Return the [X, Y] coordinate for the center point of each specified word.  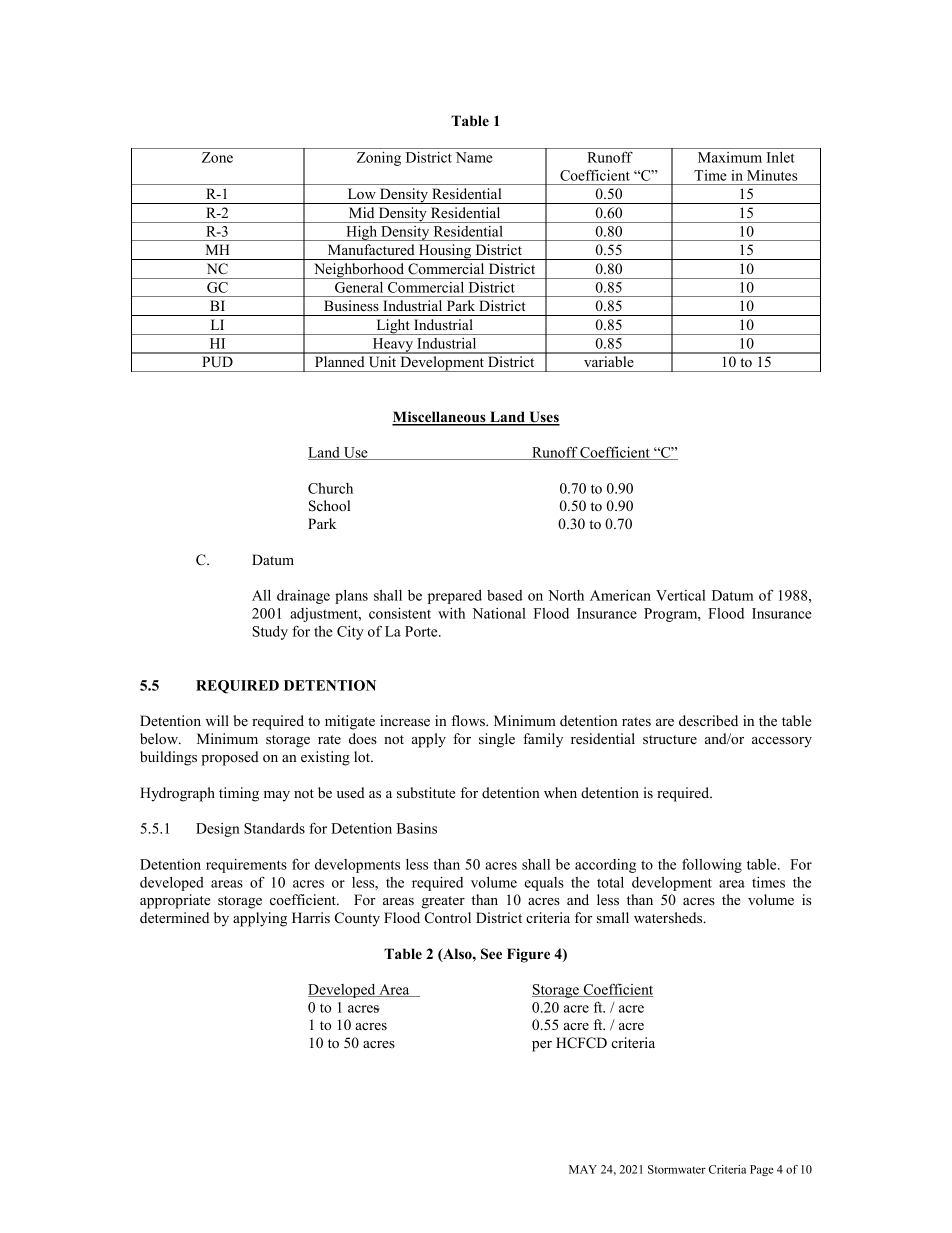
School [329, 506]
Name [474, 157]
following [712, 865]
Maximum [730, 157]
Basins [417, 828]
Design [218, 830]
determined [174, 917]
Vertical [680, 595]
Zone [217, 157]
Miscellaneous [440, 418]
